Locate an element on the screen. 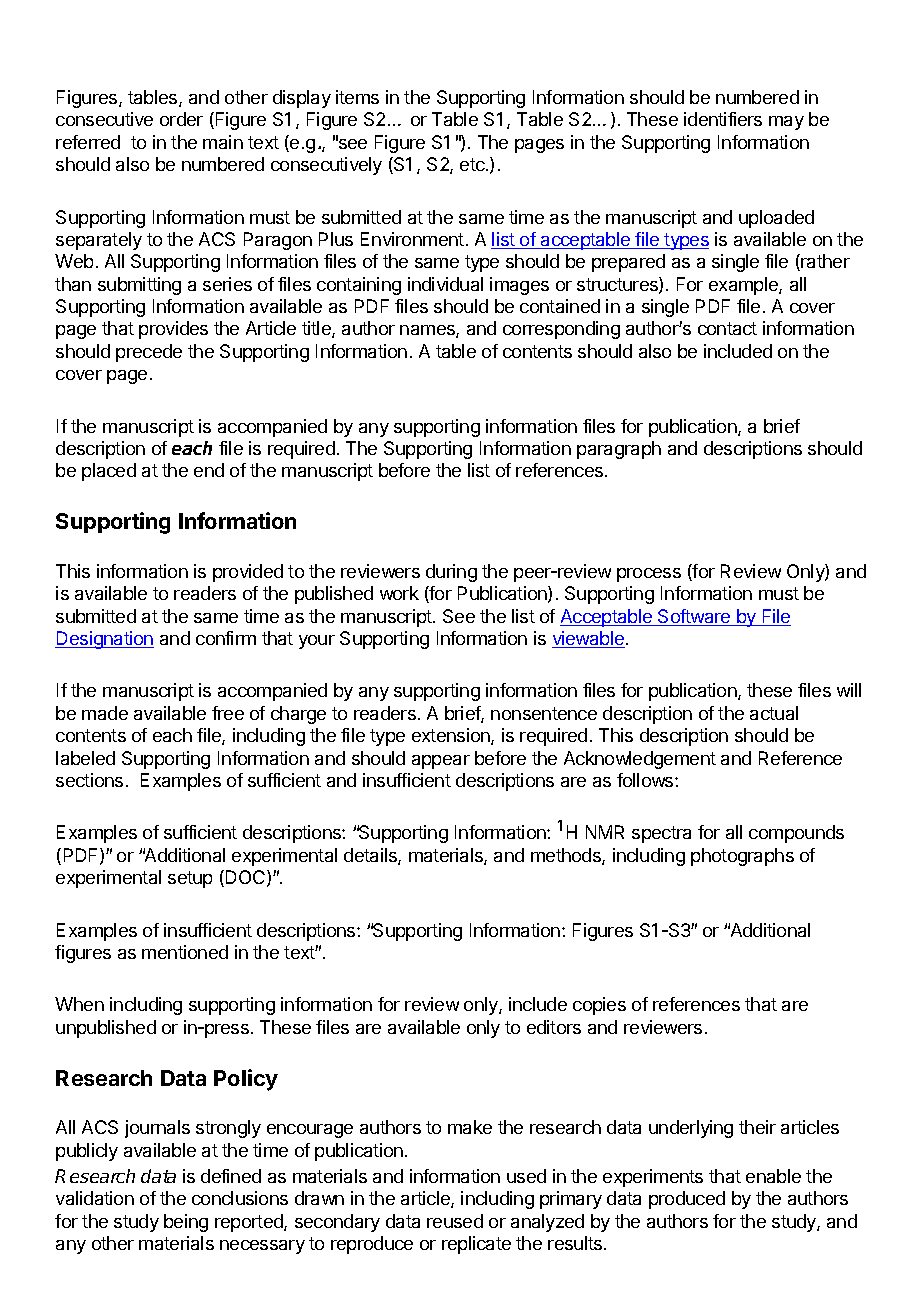 The height and width of the screenshot is (1308, 924). editors is located at coordinates (554, 1027).
